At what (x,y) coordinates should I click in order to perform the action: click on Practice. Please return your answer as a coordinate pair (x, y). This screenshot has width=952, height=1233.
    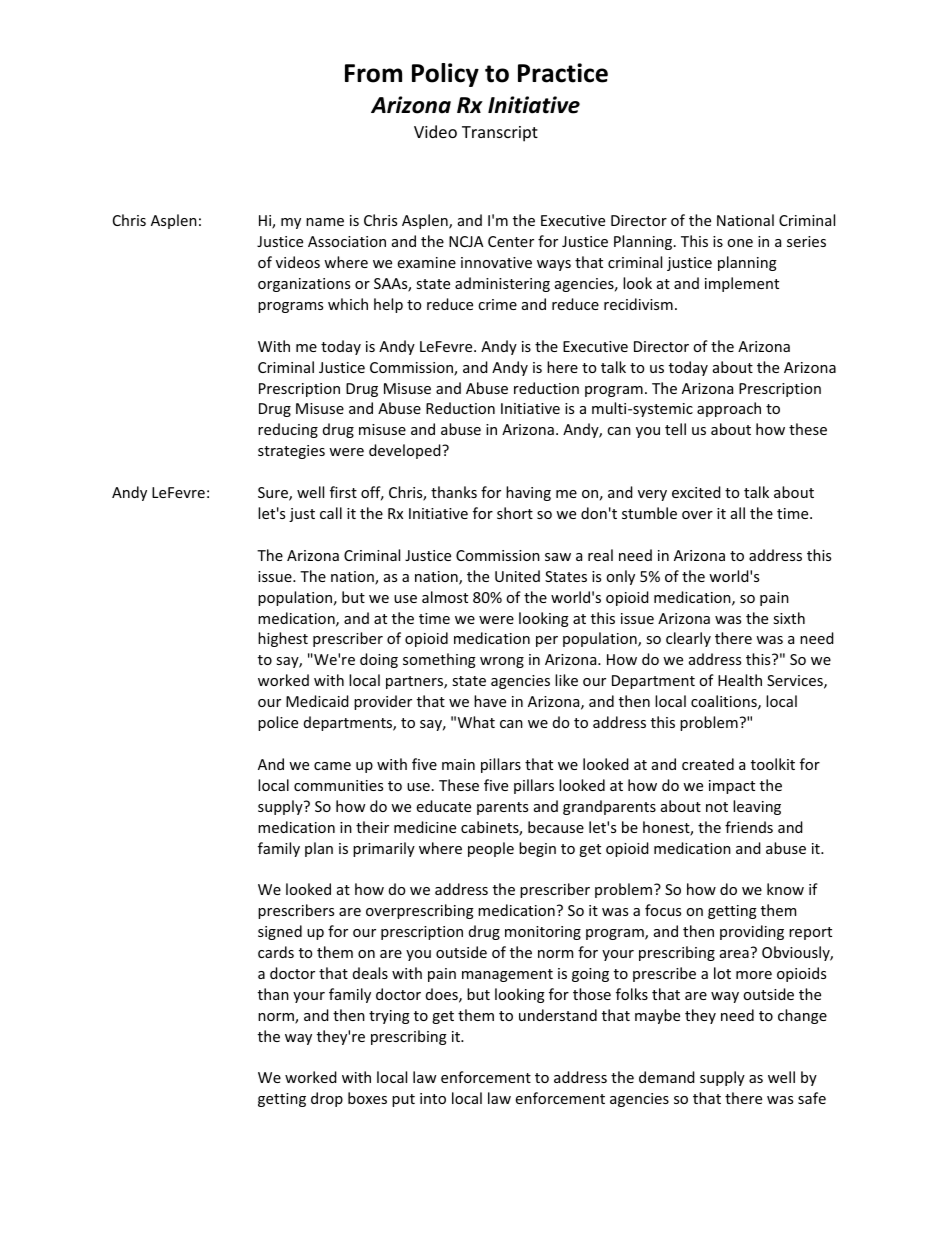
    Looking at the image, I should click on (563, 73).
